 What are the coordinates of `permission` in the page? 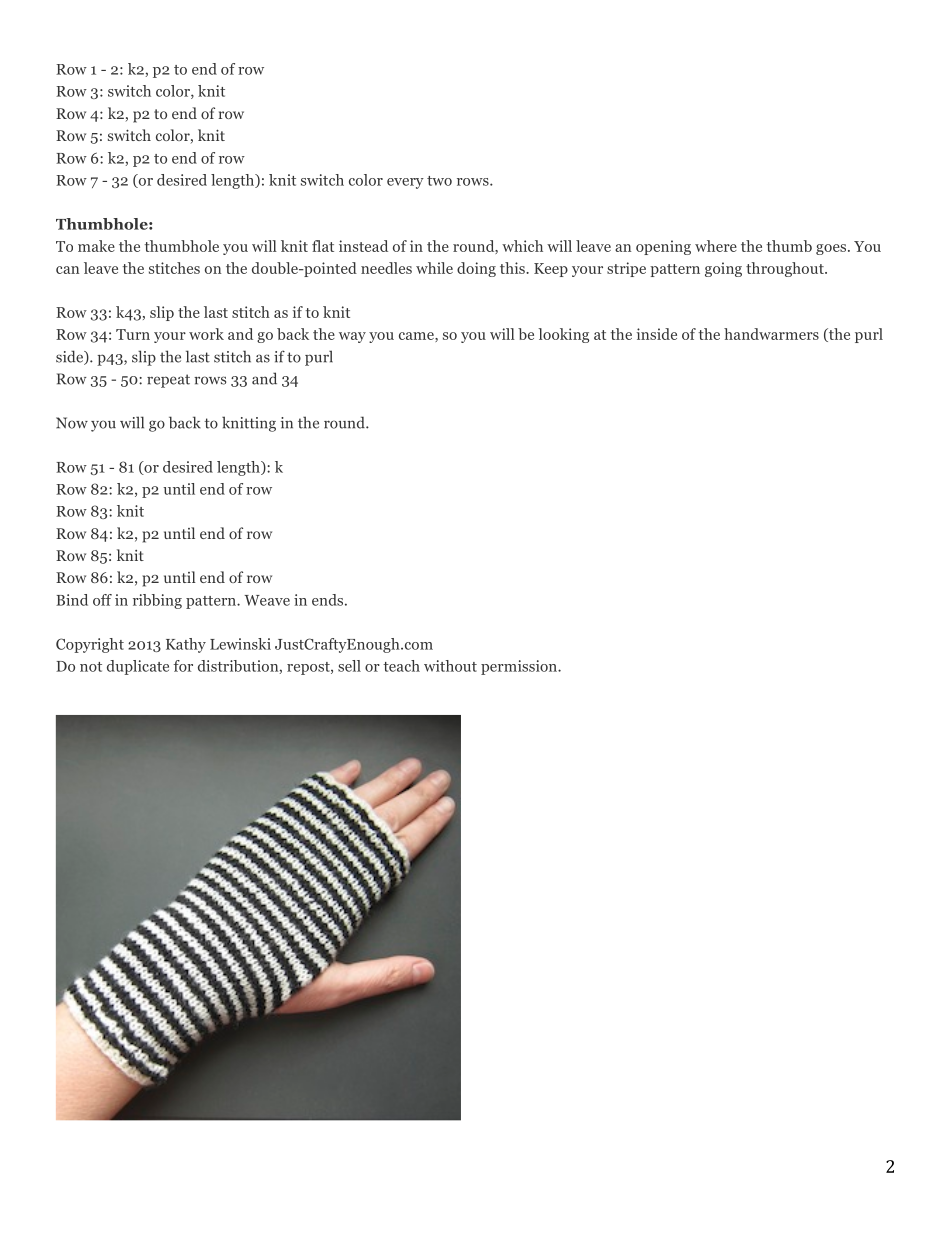 It's located at (520, 667).
